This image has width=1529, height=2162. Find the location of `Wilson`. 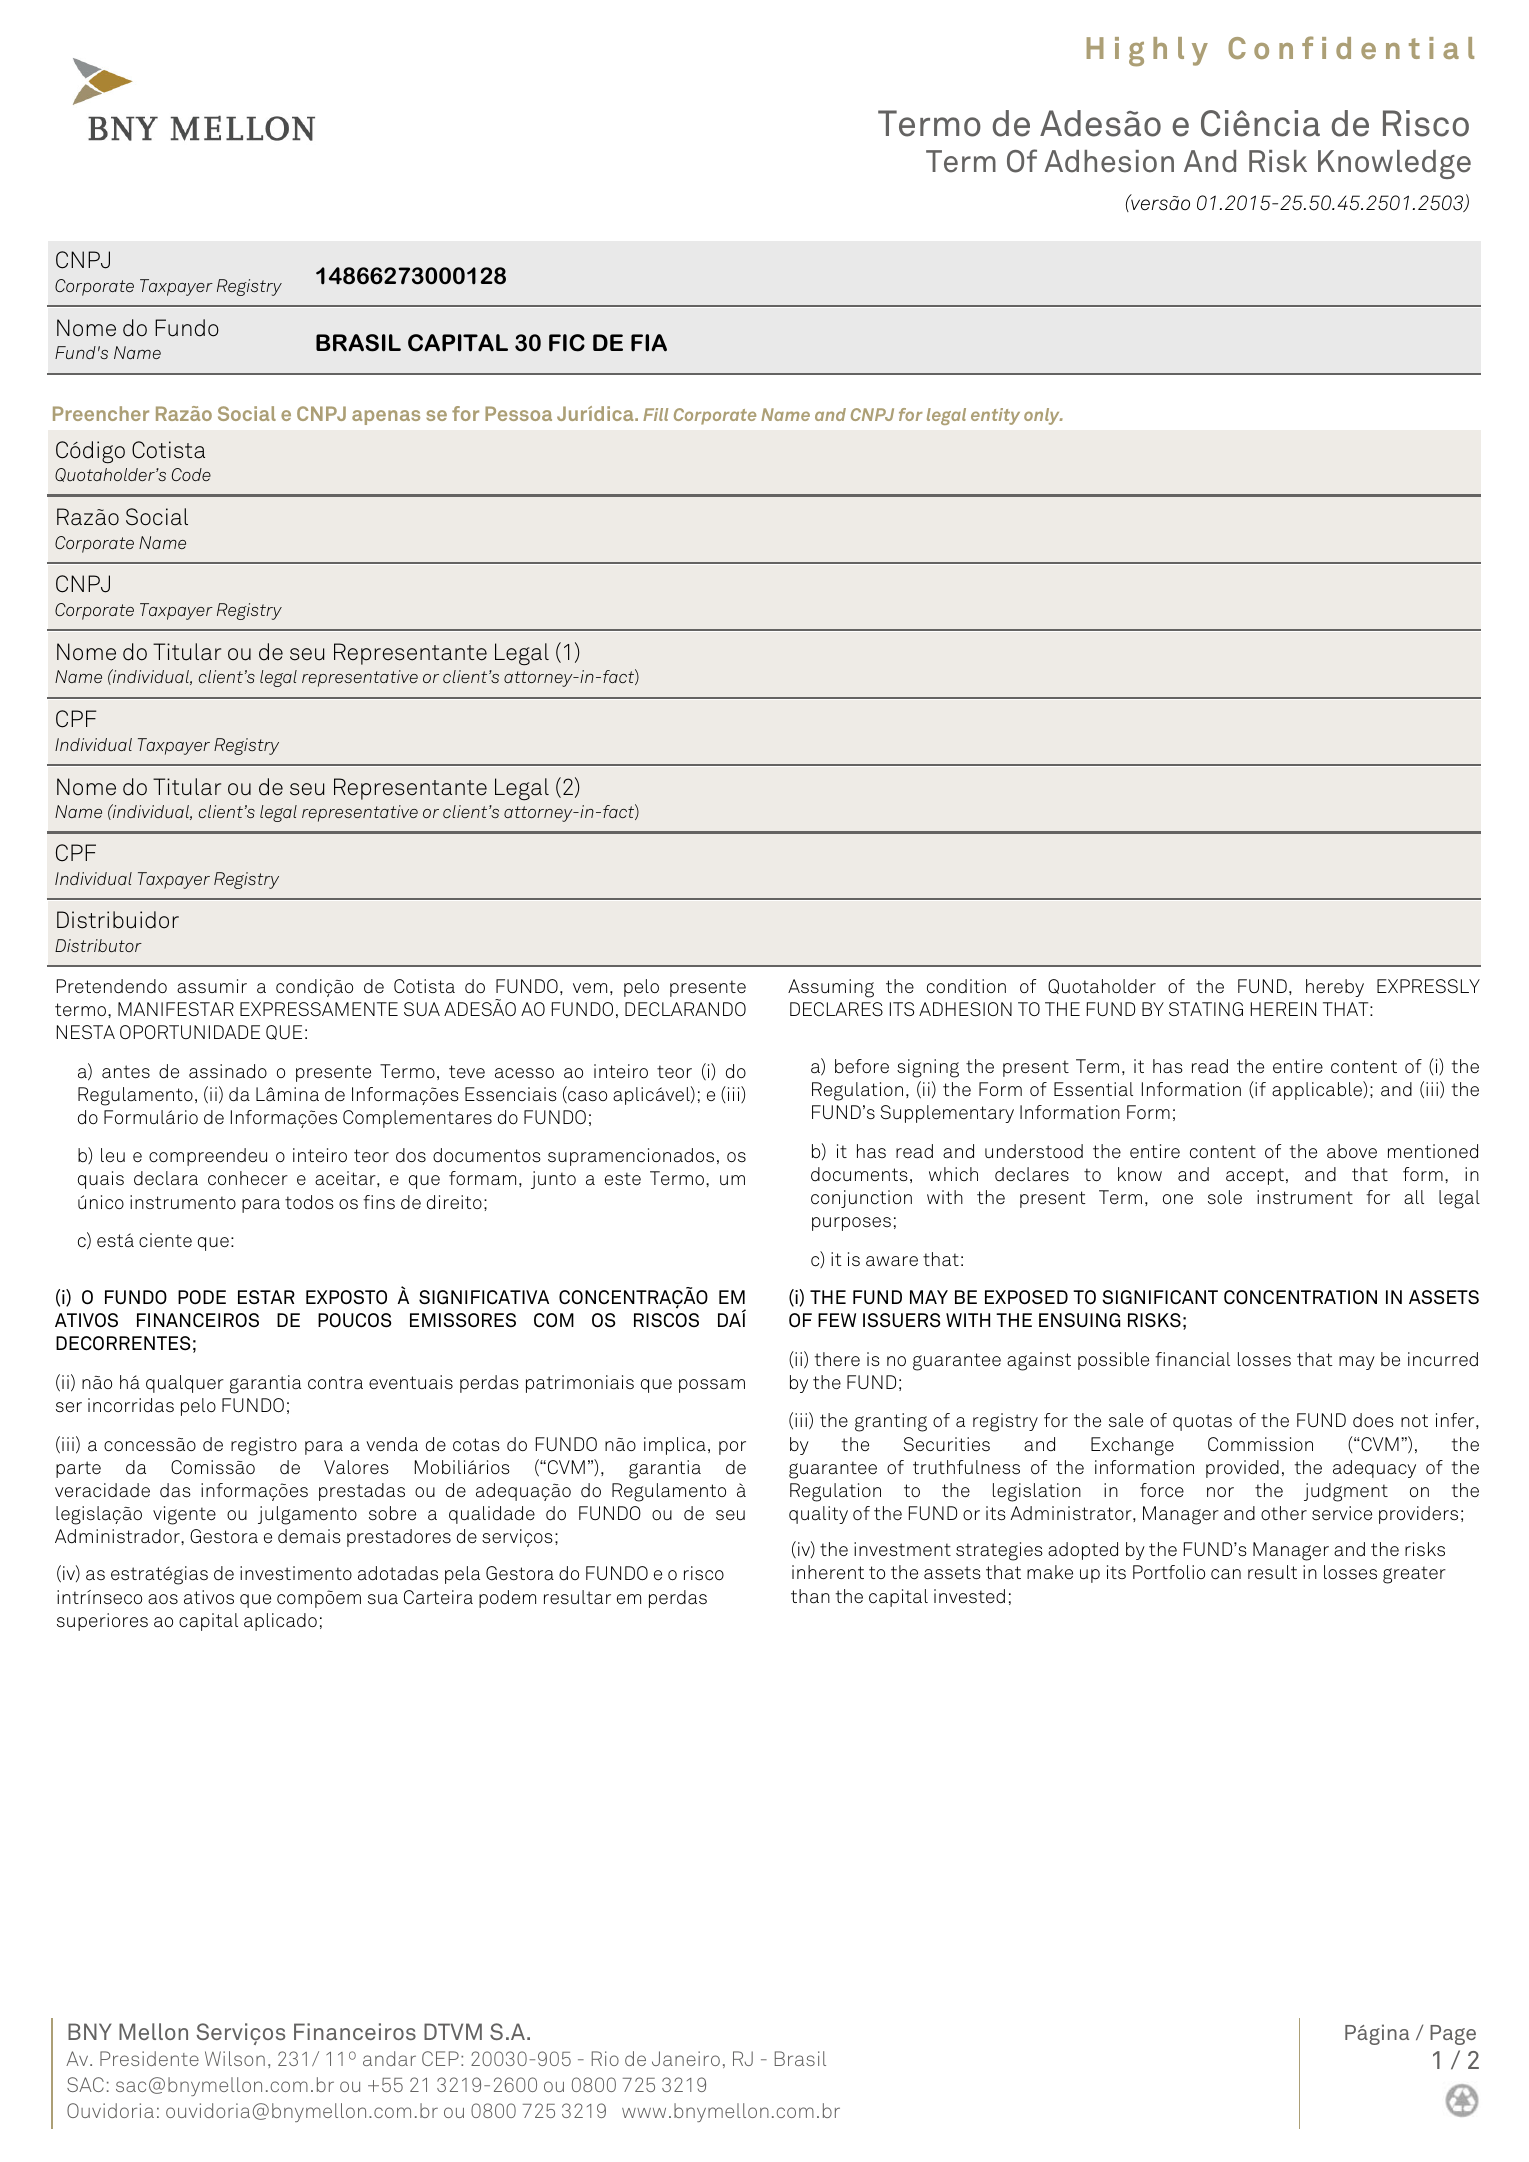

Wilson is located at coordinates (235, 2058).
